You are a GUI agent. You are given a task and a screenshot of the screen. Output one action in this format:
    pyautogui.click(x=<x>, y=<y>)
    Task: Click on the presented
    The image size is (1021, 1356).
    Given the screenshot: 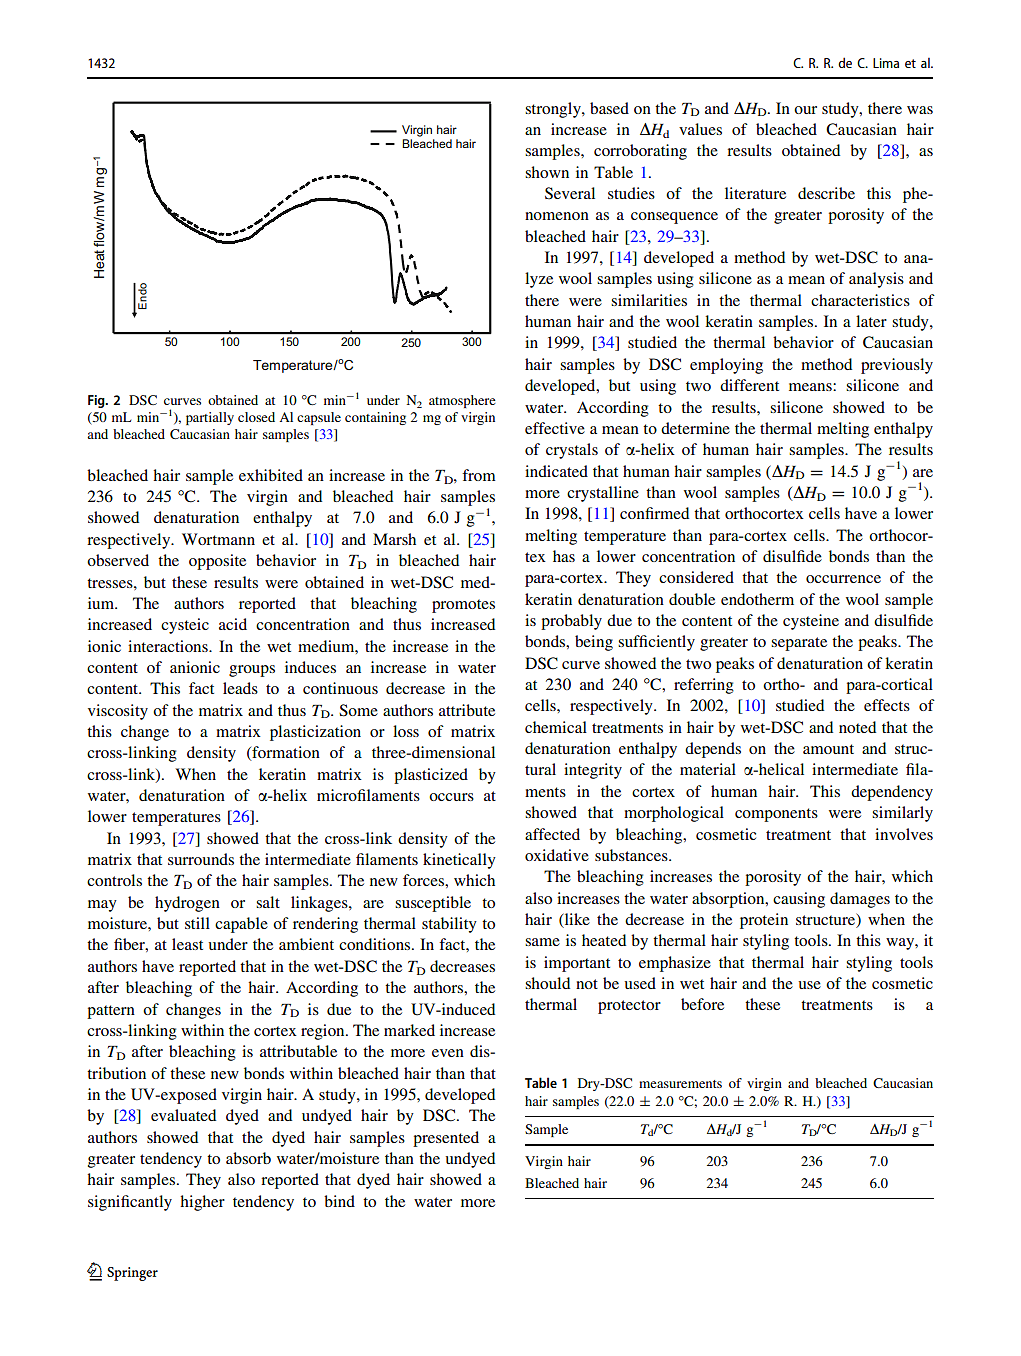 What is the action you would take?
    pyautogui.click(x=446, y=1139)
